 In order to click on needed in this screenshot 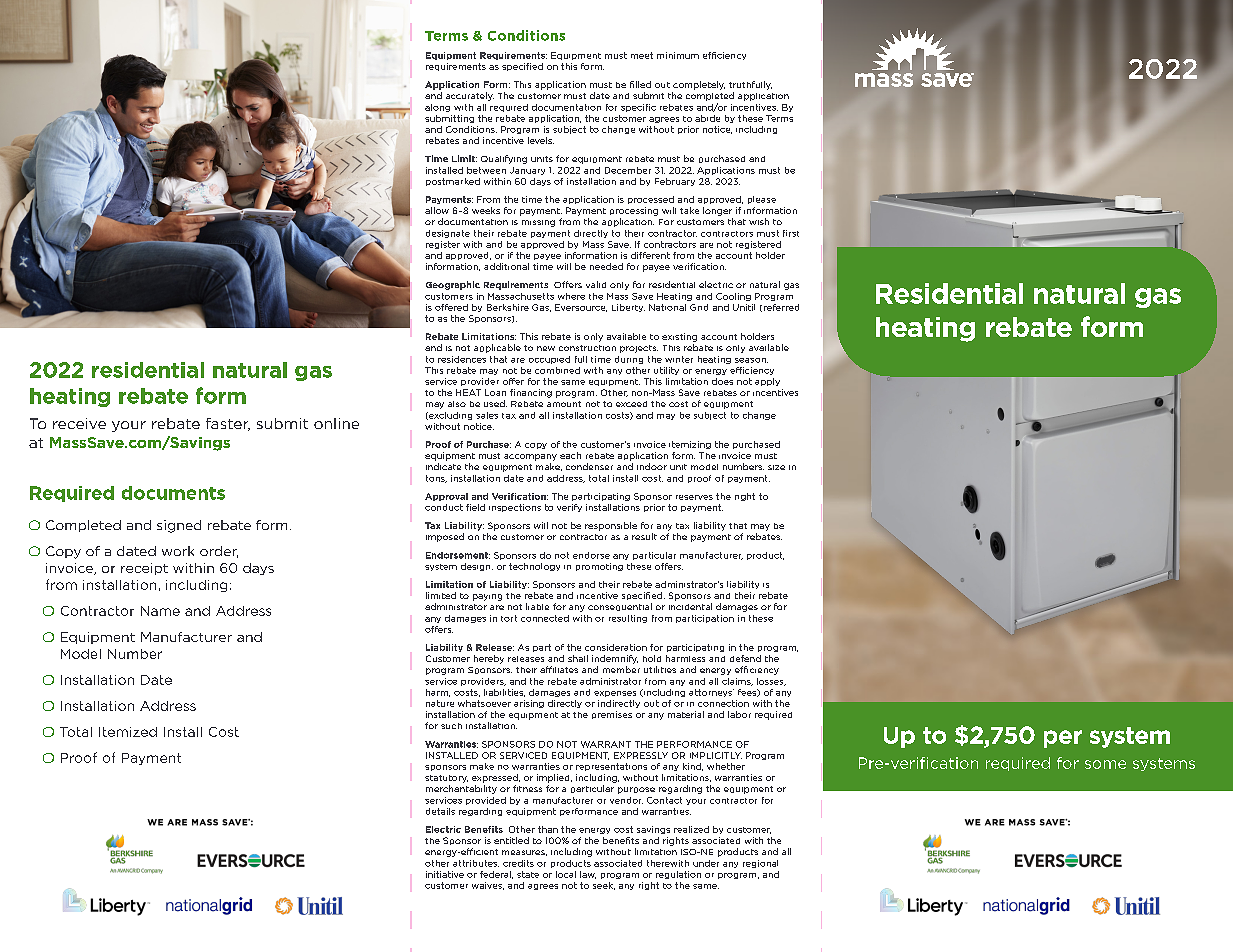, I will do `click(606, 266)`.
